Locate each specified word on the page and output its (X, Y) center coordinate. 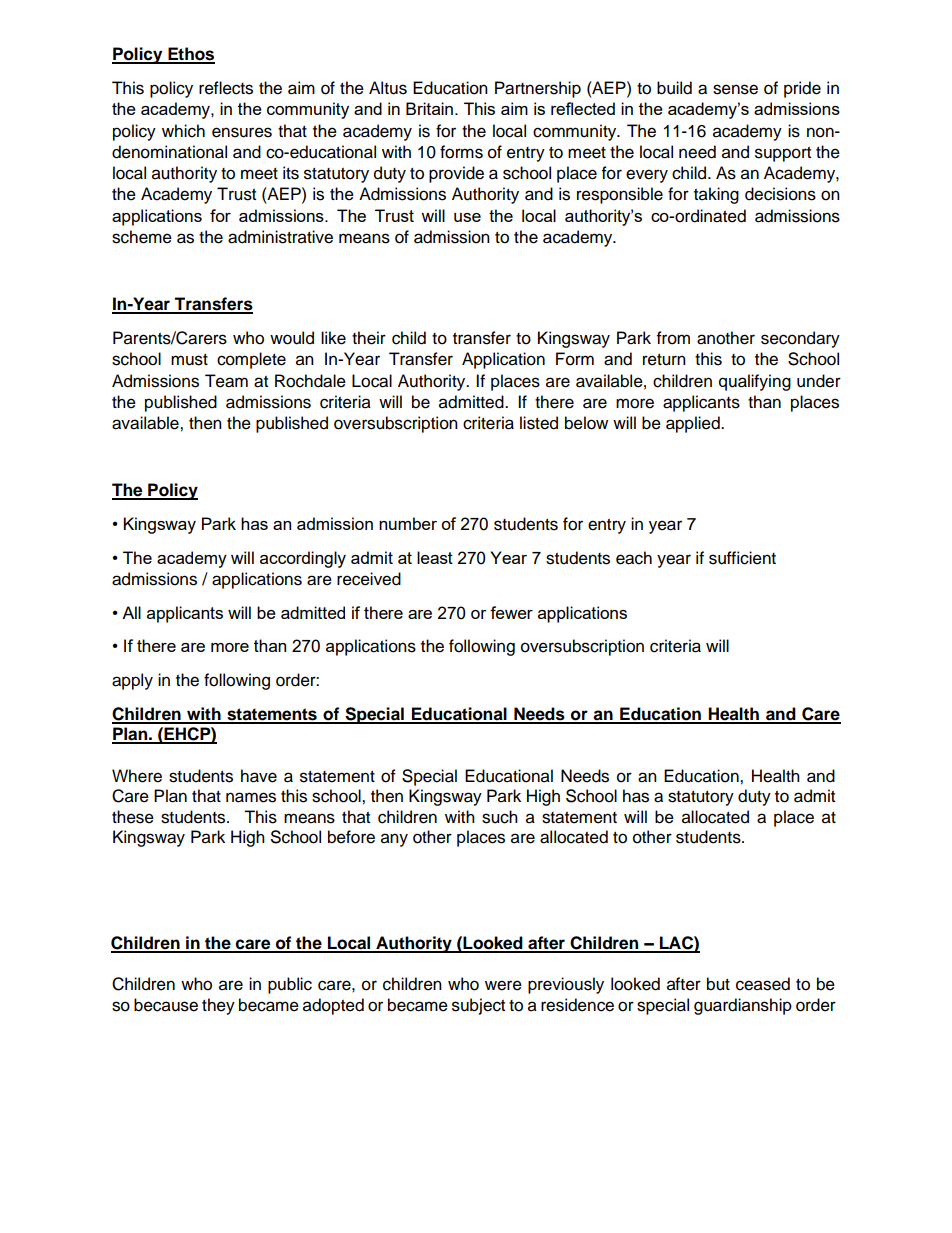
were (503, 985)
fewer (511, 612)
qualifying (755, 382)
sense (735, 89)
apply (132, 681)
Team (226, 381)
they (218, 1006)
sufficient (742, 558)
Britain (429, 108)
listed (539, 423)
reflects (226, 88)
